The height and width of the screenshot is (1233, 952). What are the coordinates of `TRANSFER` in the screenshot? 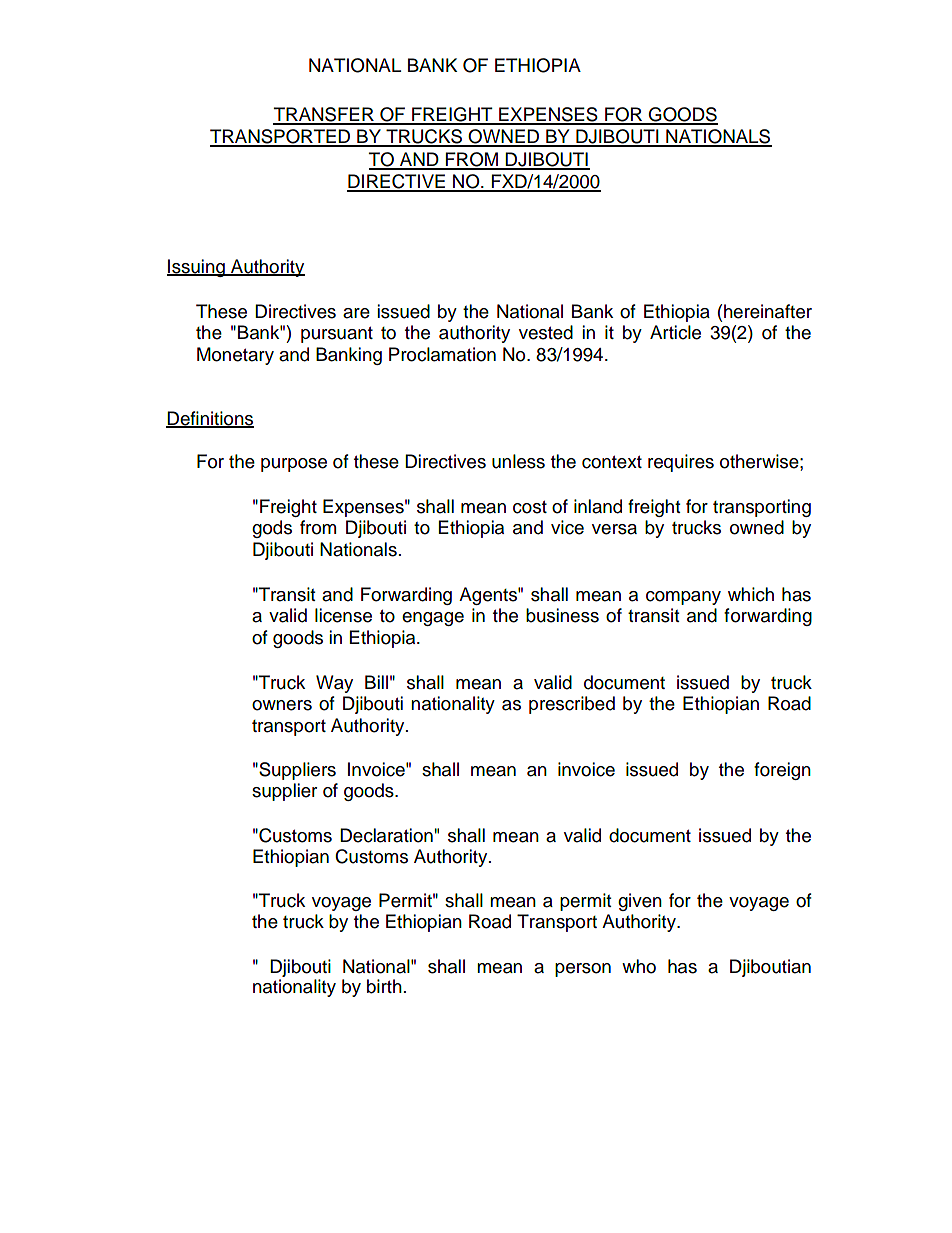 It's located at (324, 115).
